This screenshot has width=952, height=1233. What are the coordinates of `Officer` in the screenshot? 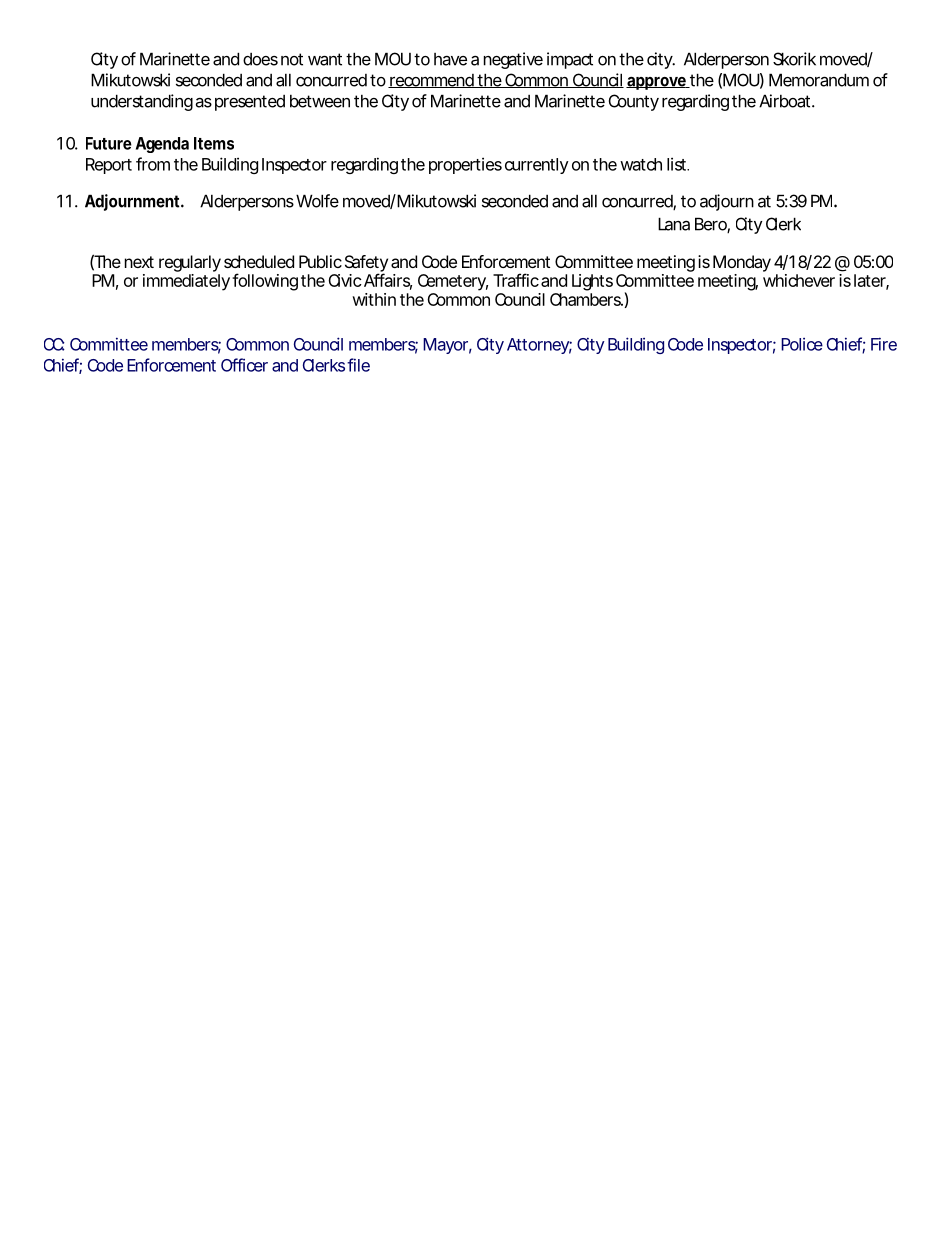 It's located at (244, 365).
